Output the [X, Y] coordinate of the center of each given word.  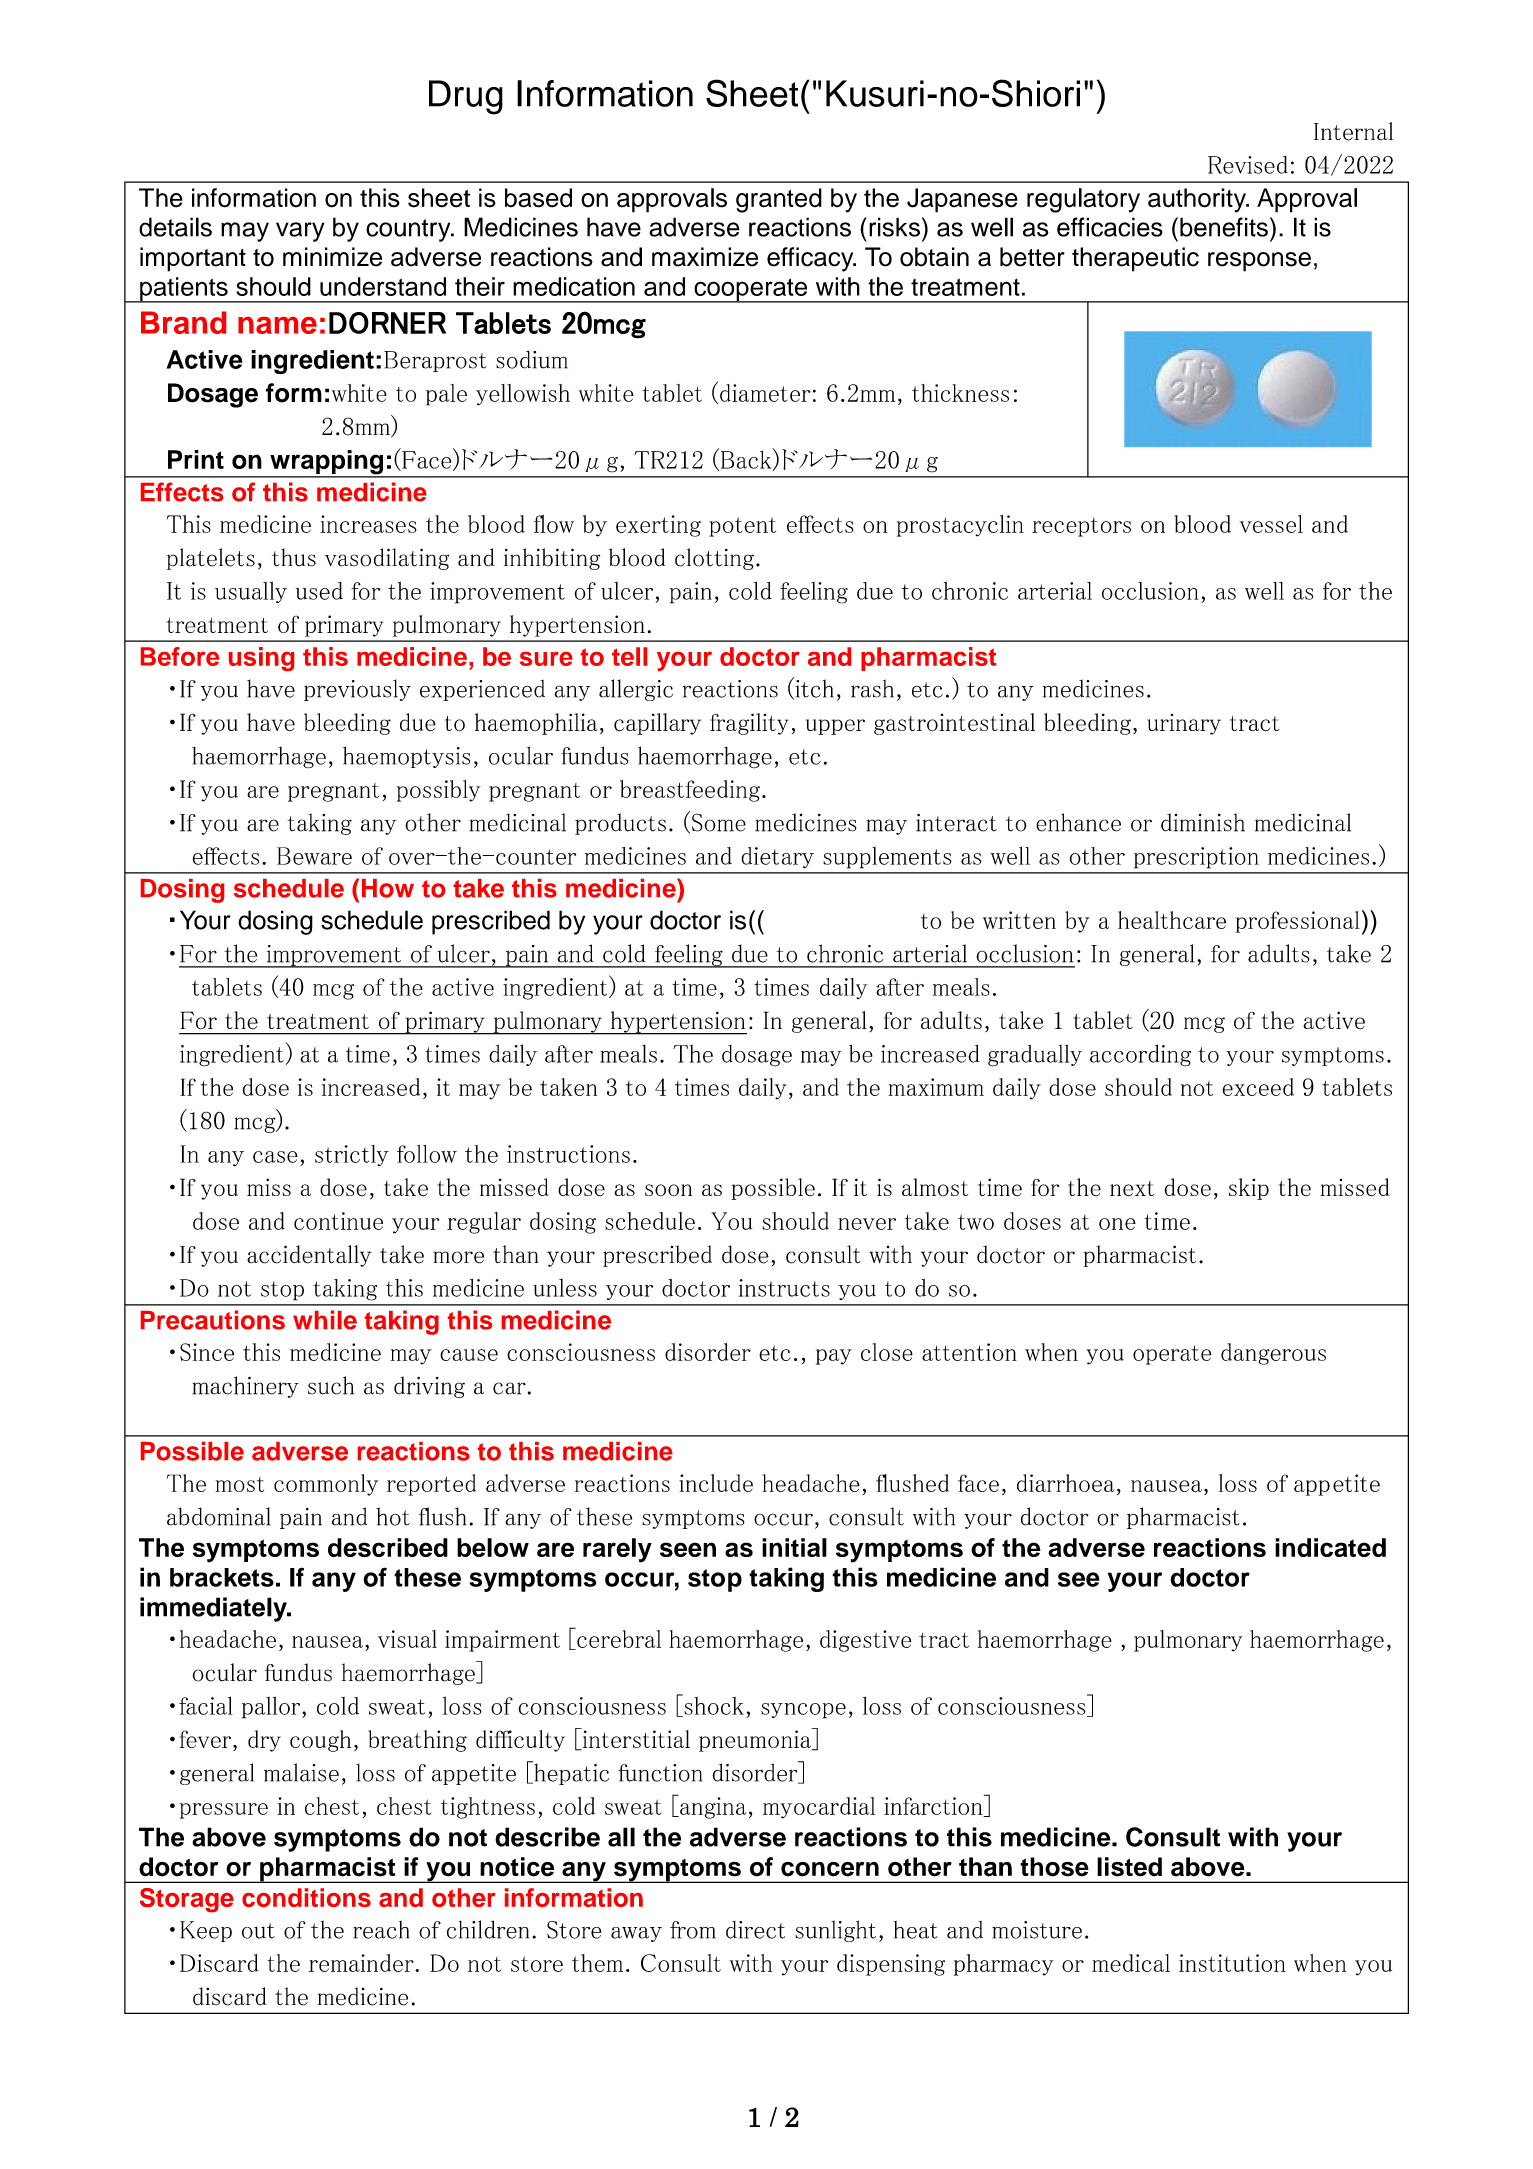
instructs [784, 1288]
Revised [1248, 165]
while [325, 1320]
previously [357, 690]
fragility [749, 724]
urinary [1184, 724]
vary [300, 232]
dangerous [1273, 1354]
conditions [306, 1897]
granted [779, 200]
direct [755, 1930]
